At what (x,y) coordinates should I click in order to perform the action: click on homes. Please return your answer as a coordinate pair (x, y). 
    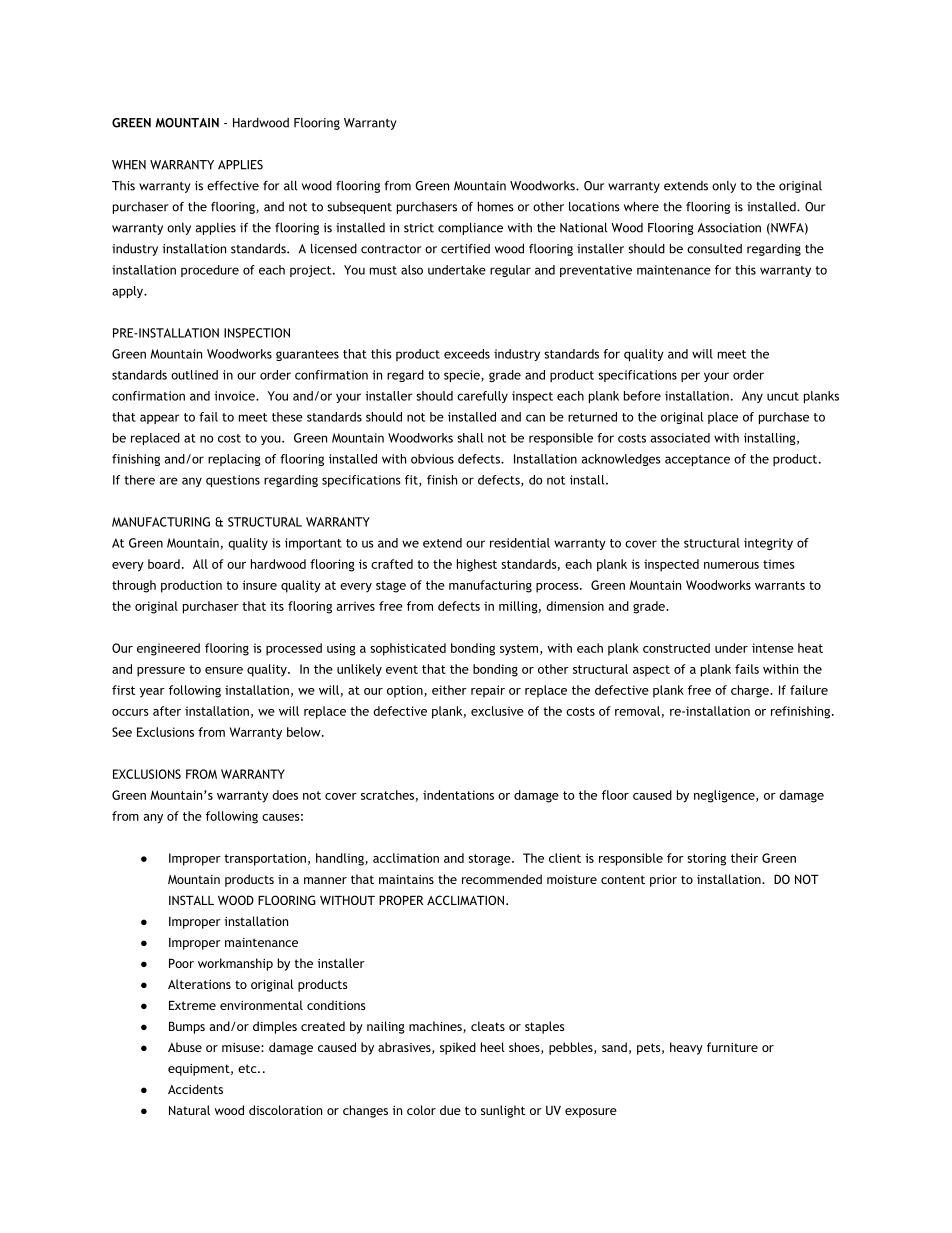
    Looking at the image, I should click on (496, 206).
